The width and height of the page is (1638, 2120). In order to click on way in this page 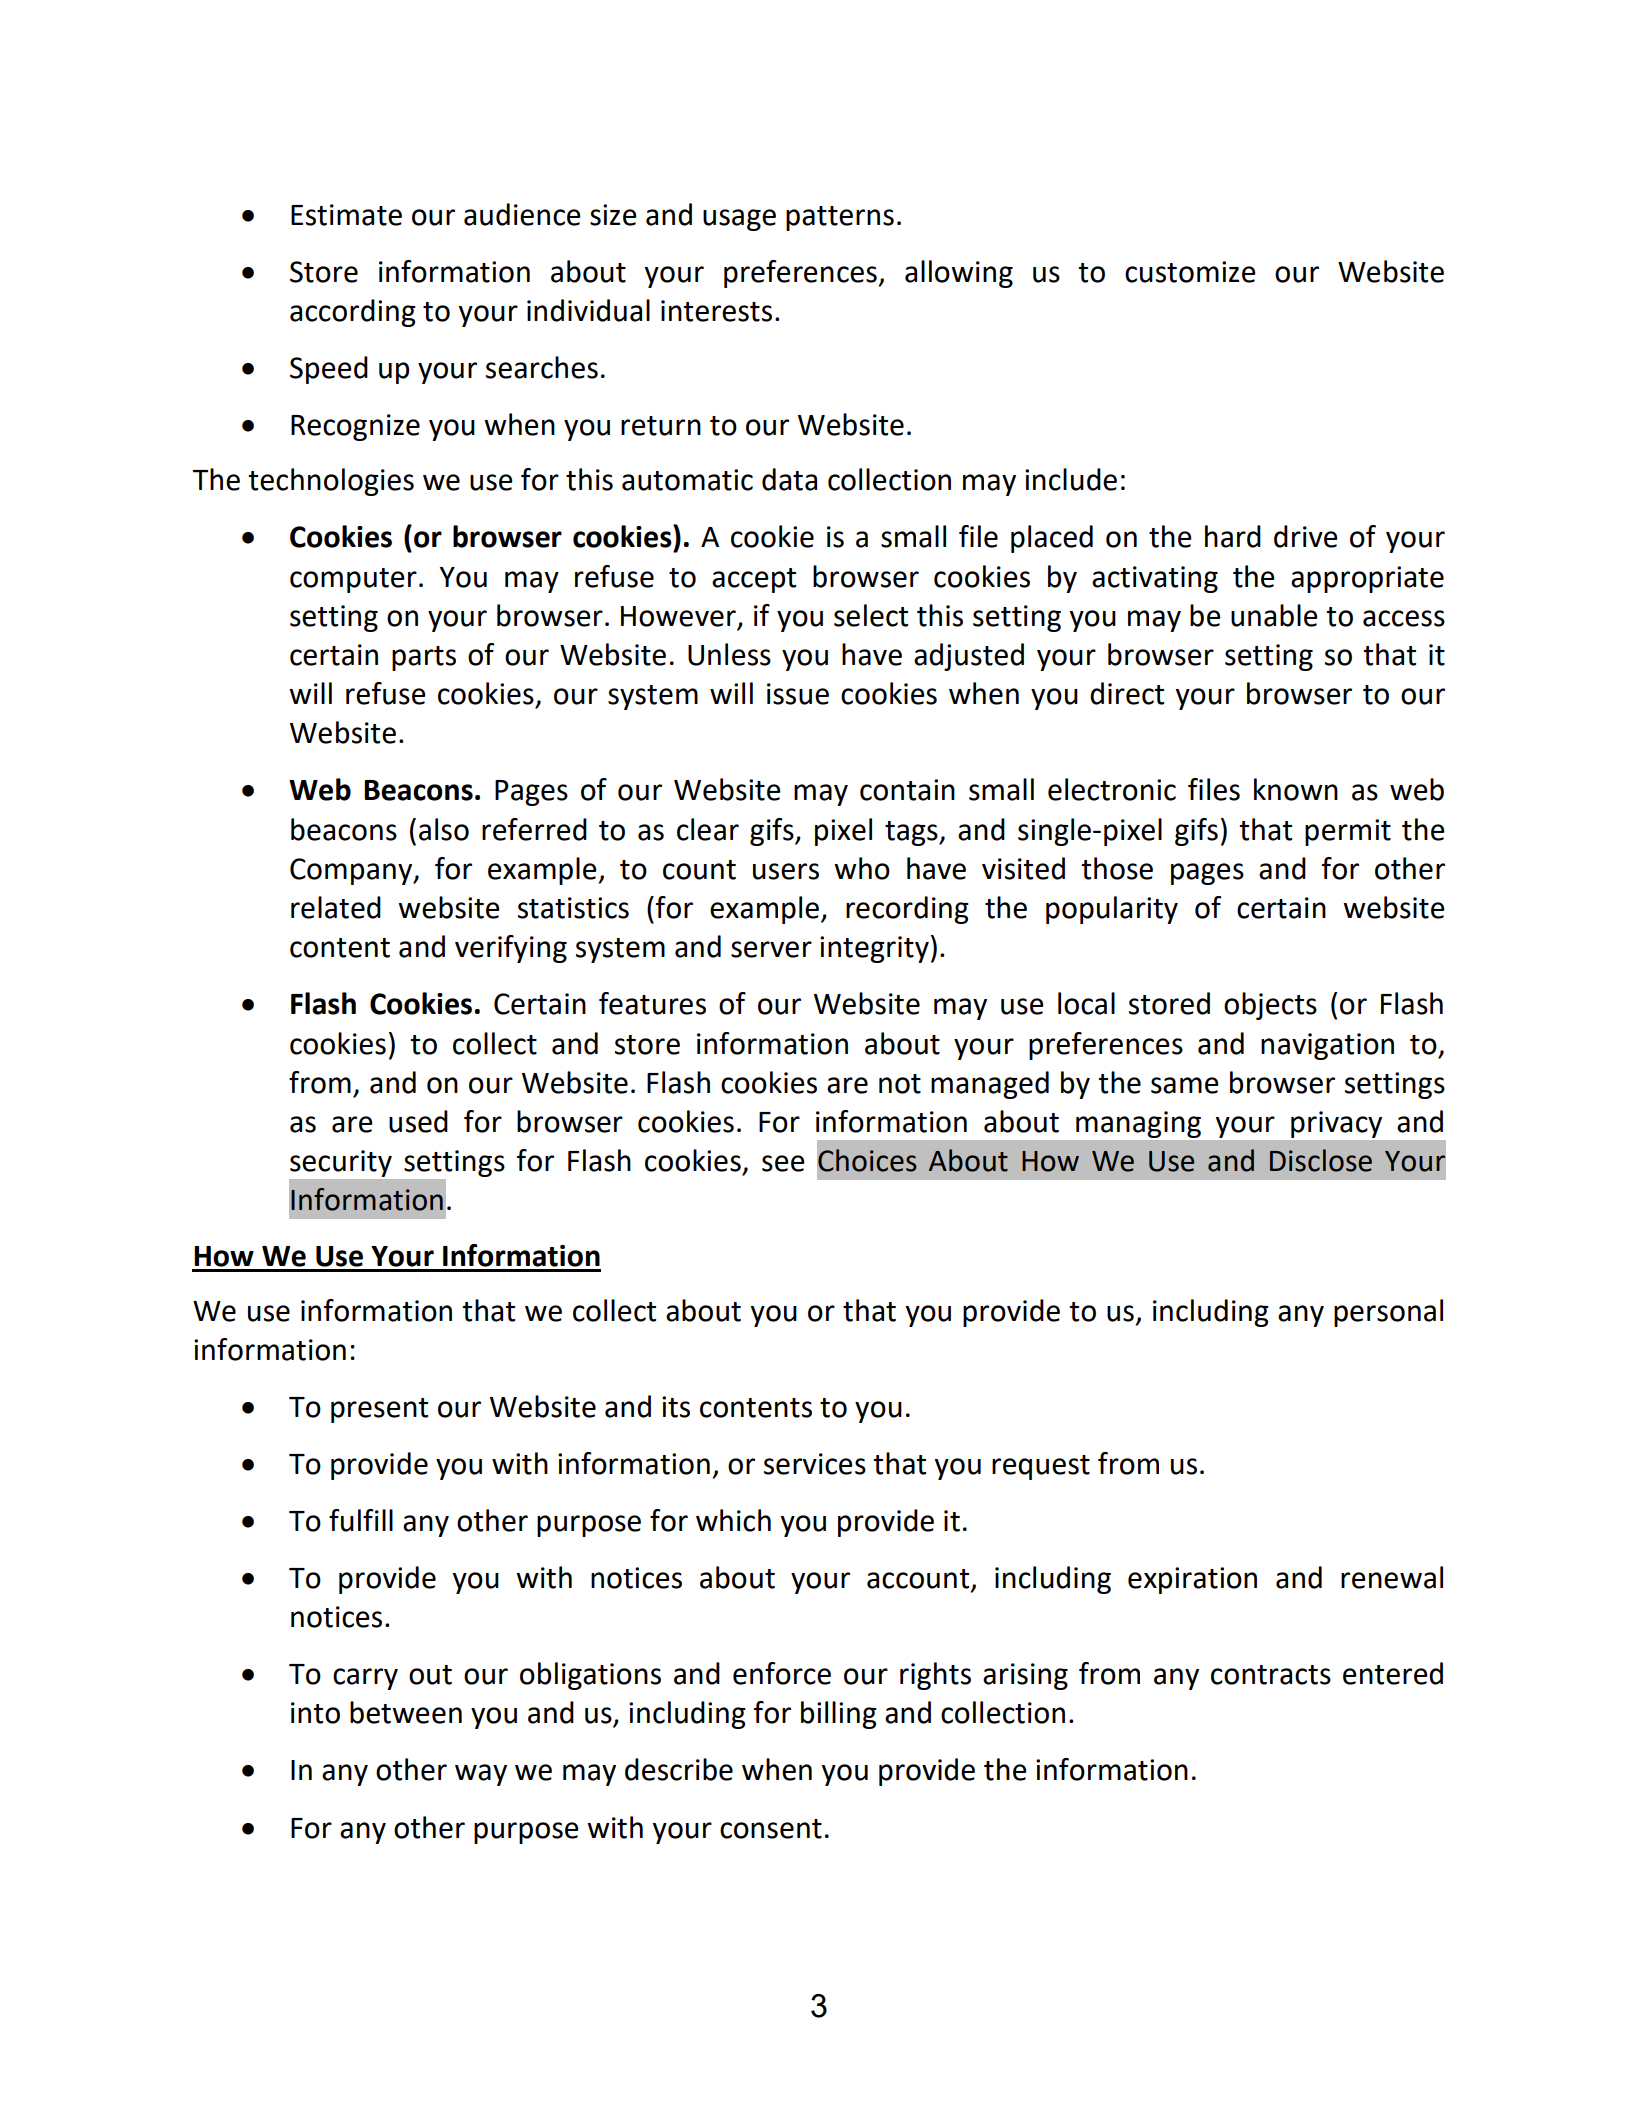, I will do `click(481, 1775)`.
